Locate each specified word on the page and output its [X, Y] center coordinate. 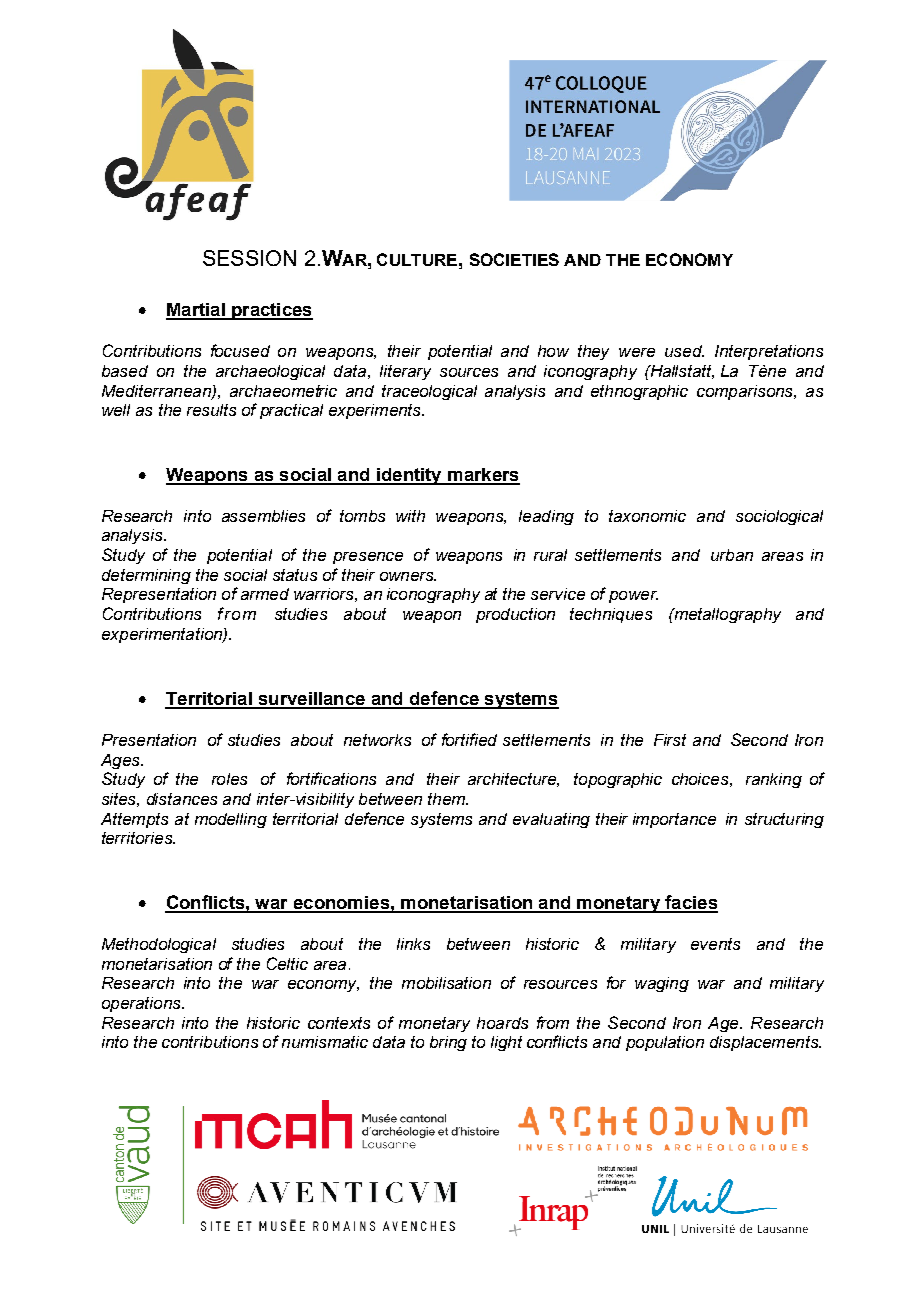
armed [265, 594]
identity [409, 476]
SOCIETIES [514, 259]
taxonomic [647, 516]
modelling [231, 820]
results [211, 410]
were [637, 352]
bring [448, 1043]
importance [674, 820]
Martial [196, 311]
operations [142, 1004]
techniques [611, 615]
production [515, 615]
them [447, 799]
